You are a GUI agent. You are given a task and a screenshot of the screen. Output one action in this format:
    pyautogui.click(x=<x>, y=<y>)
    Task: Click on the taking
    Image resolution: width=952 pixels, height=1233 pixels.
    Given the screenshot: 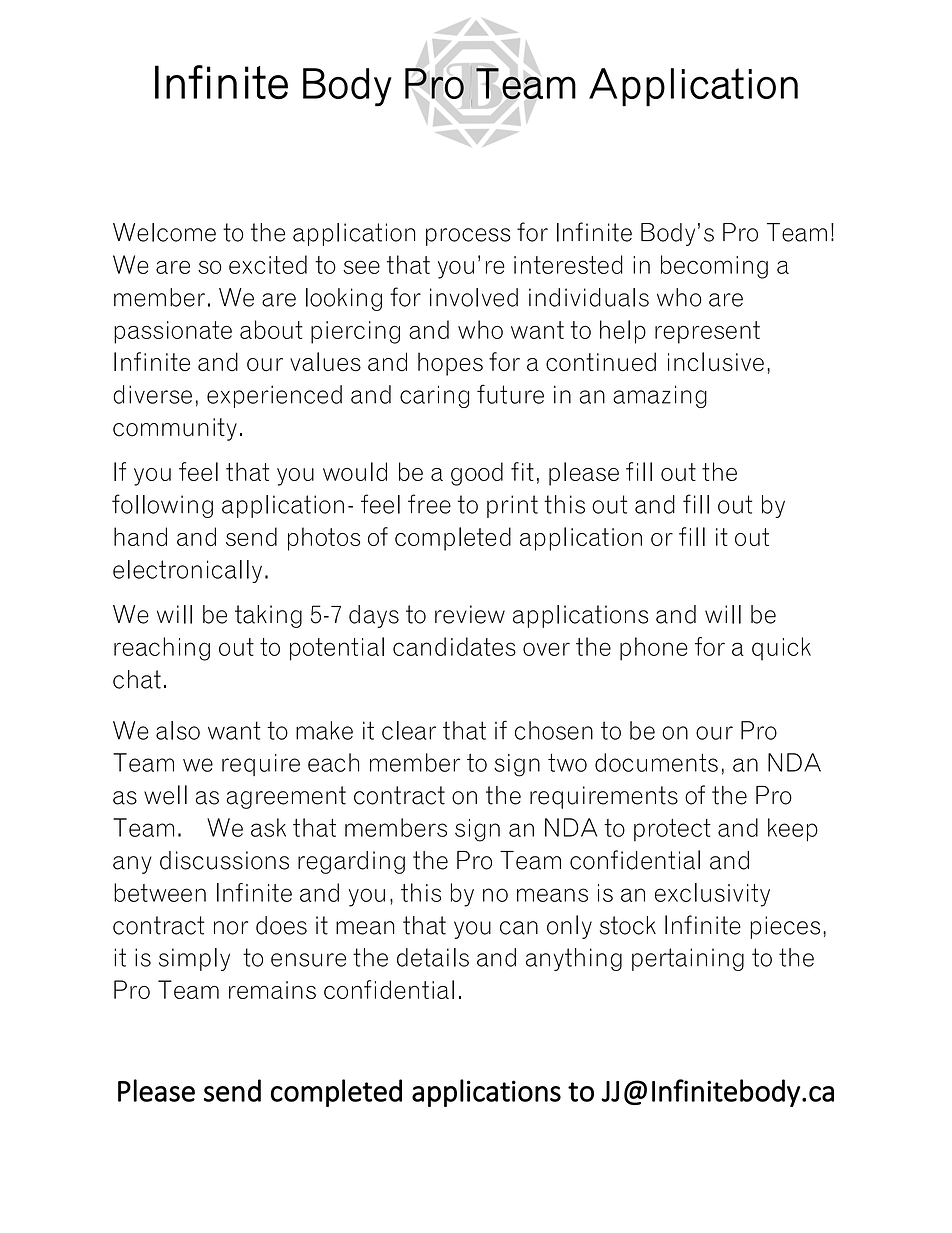 What is the action you would take?
    pyautogui.click(x=268, y=616)
